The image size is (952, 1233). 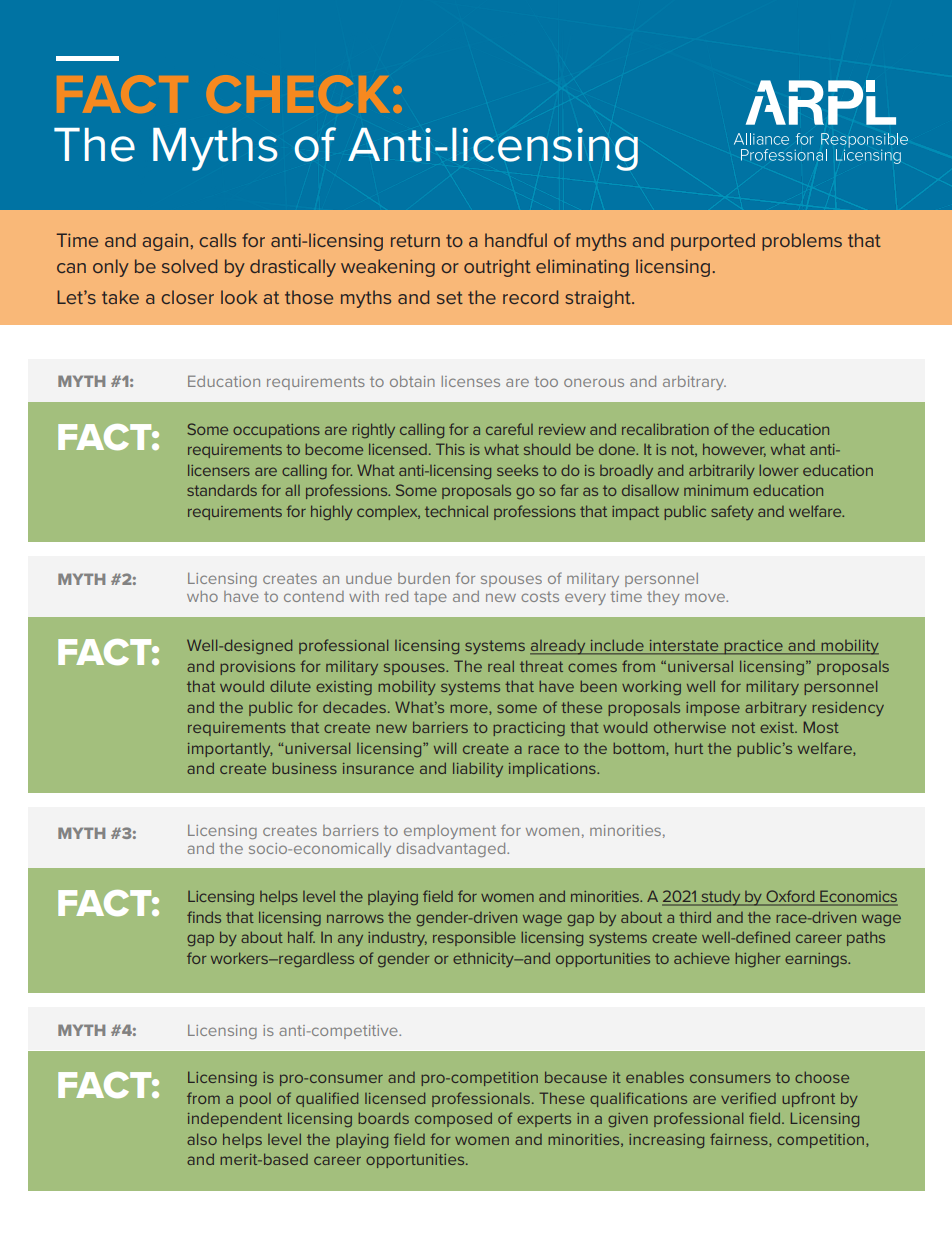 I want to click on technical, so click(x=456, y=511).
